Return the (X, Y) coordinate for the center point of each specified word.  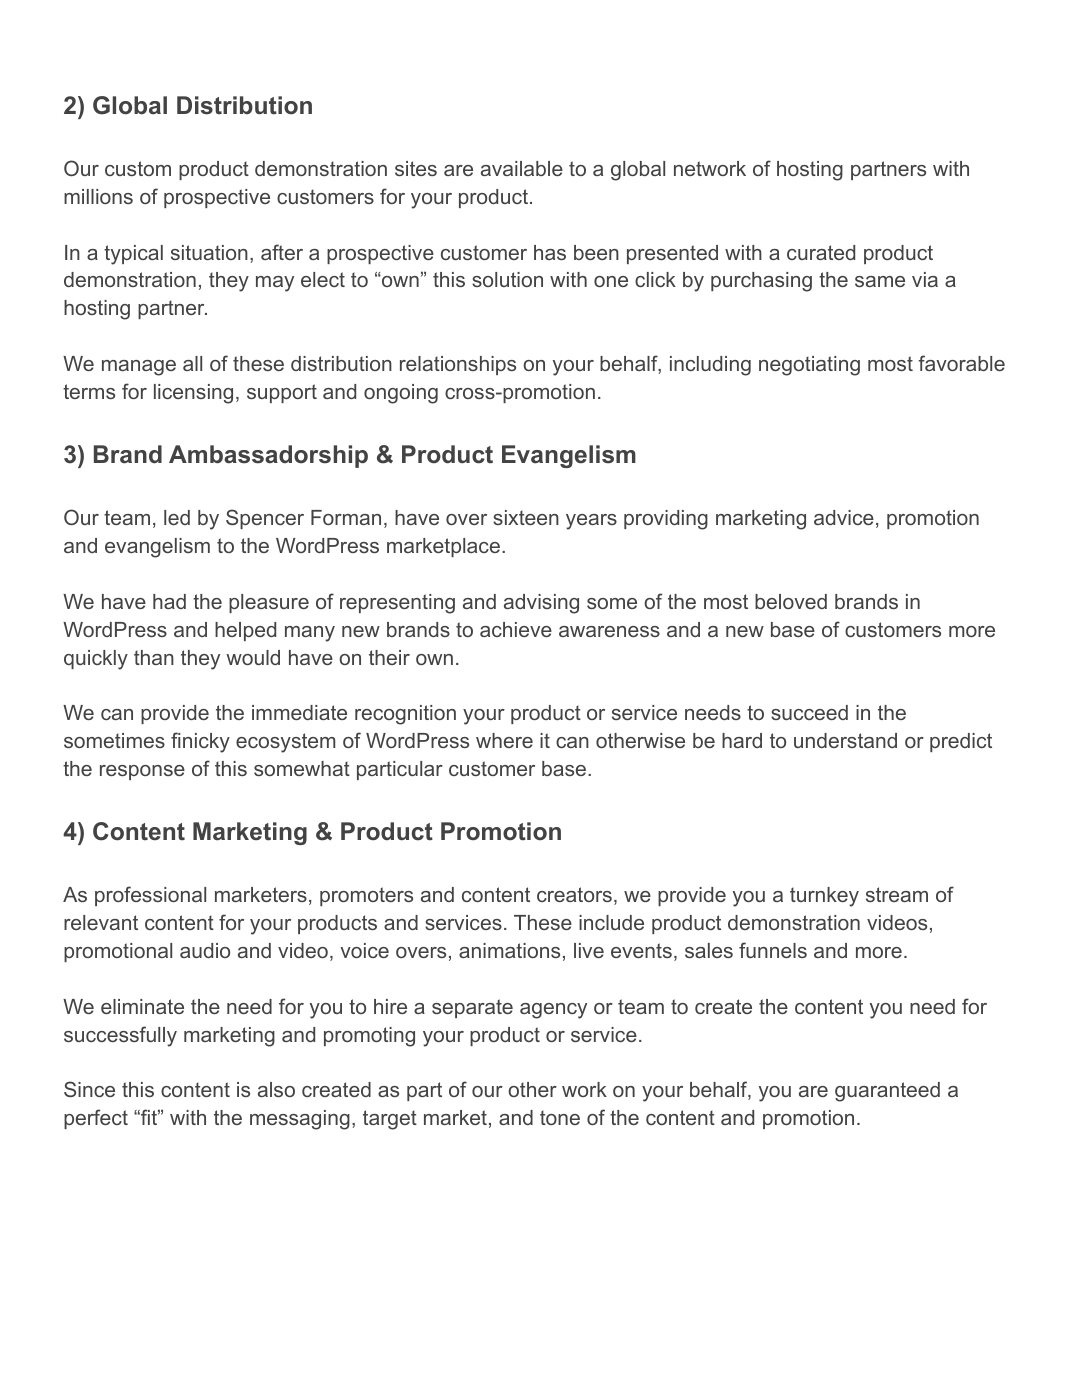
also (276, 1089)
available (522, 168)
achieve (516, 629)
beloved (791, 601)
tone (560, 1117)
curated (821, 252)
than (154, 657)
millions (98, 196)
